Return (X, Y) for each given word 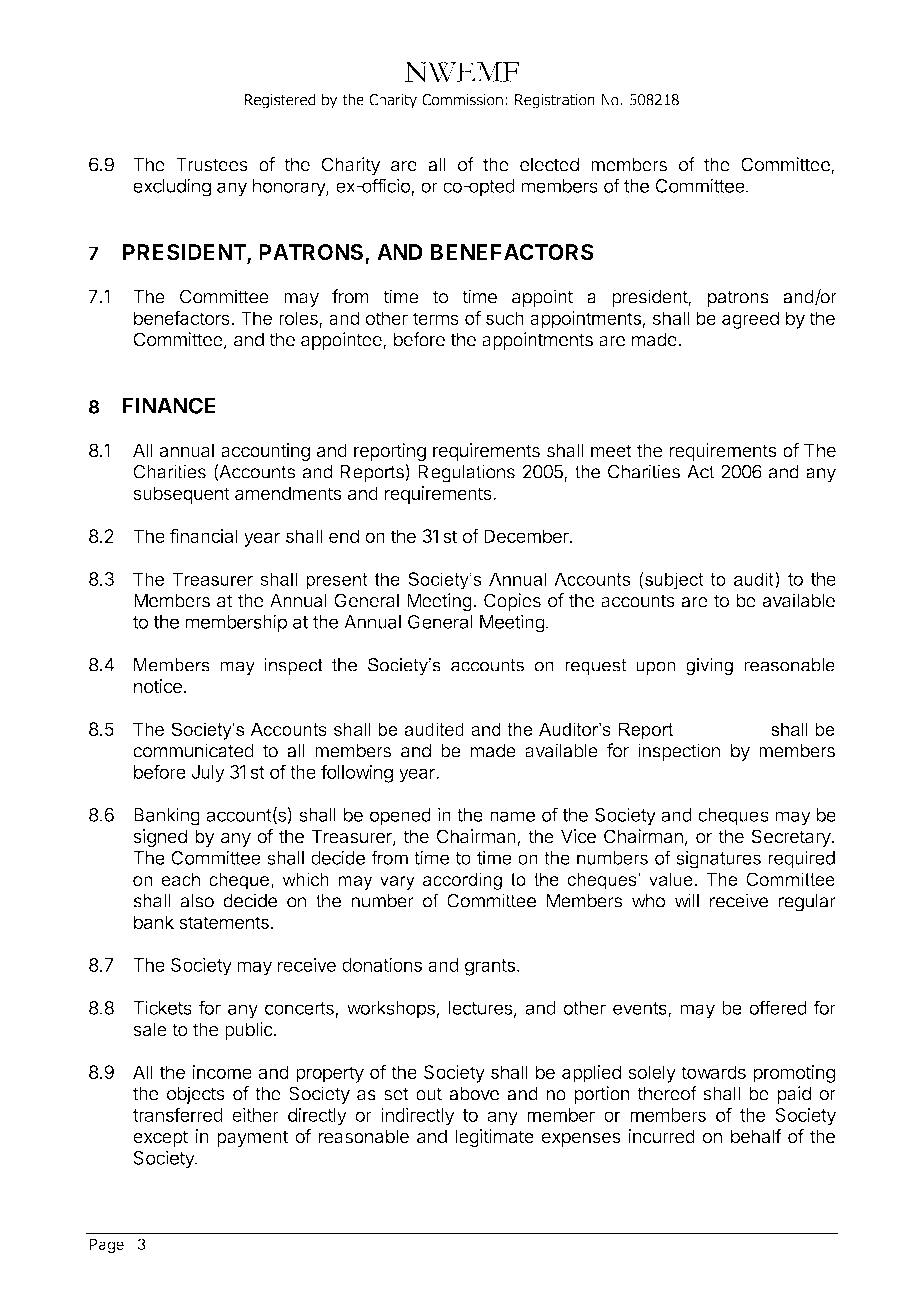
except (160, 1138)
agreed (750, 320)
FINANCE (169, 405)
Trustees (212, 164)
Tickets (162, 1007)
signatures (718, 859)
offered (778, 1007)
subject (673, 581)
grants (490, 967)
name (512, 816)
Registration (555, 101)
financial (204, 535)
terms (436, 318)
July (208, 774)
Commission (462, 100)
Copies (512, 602)
